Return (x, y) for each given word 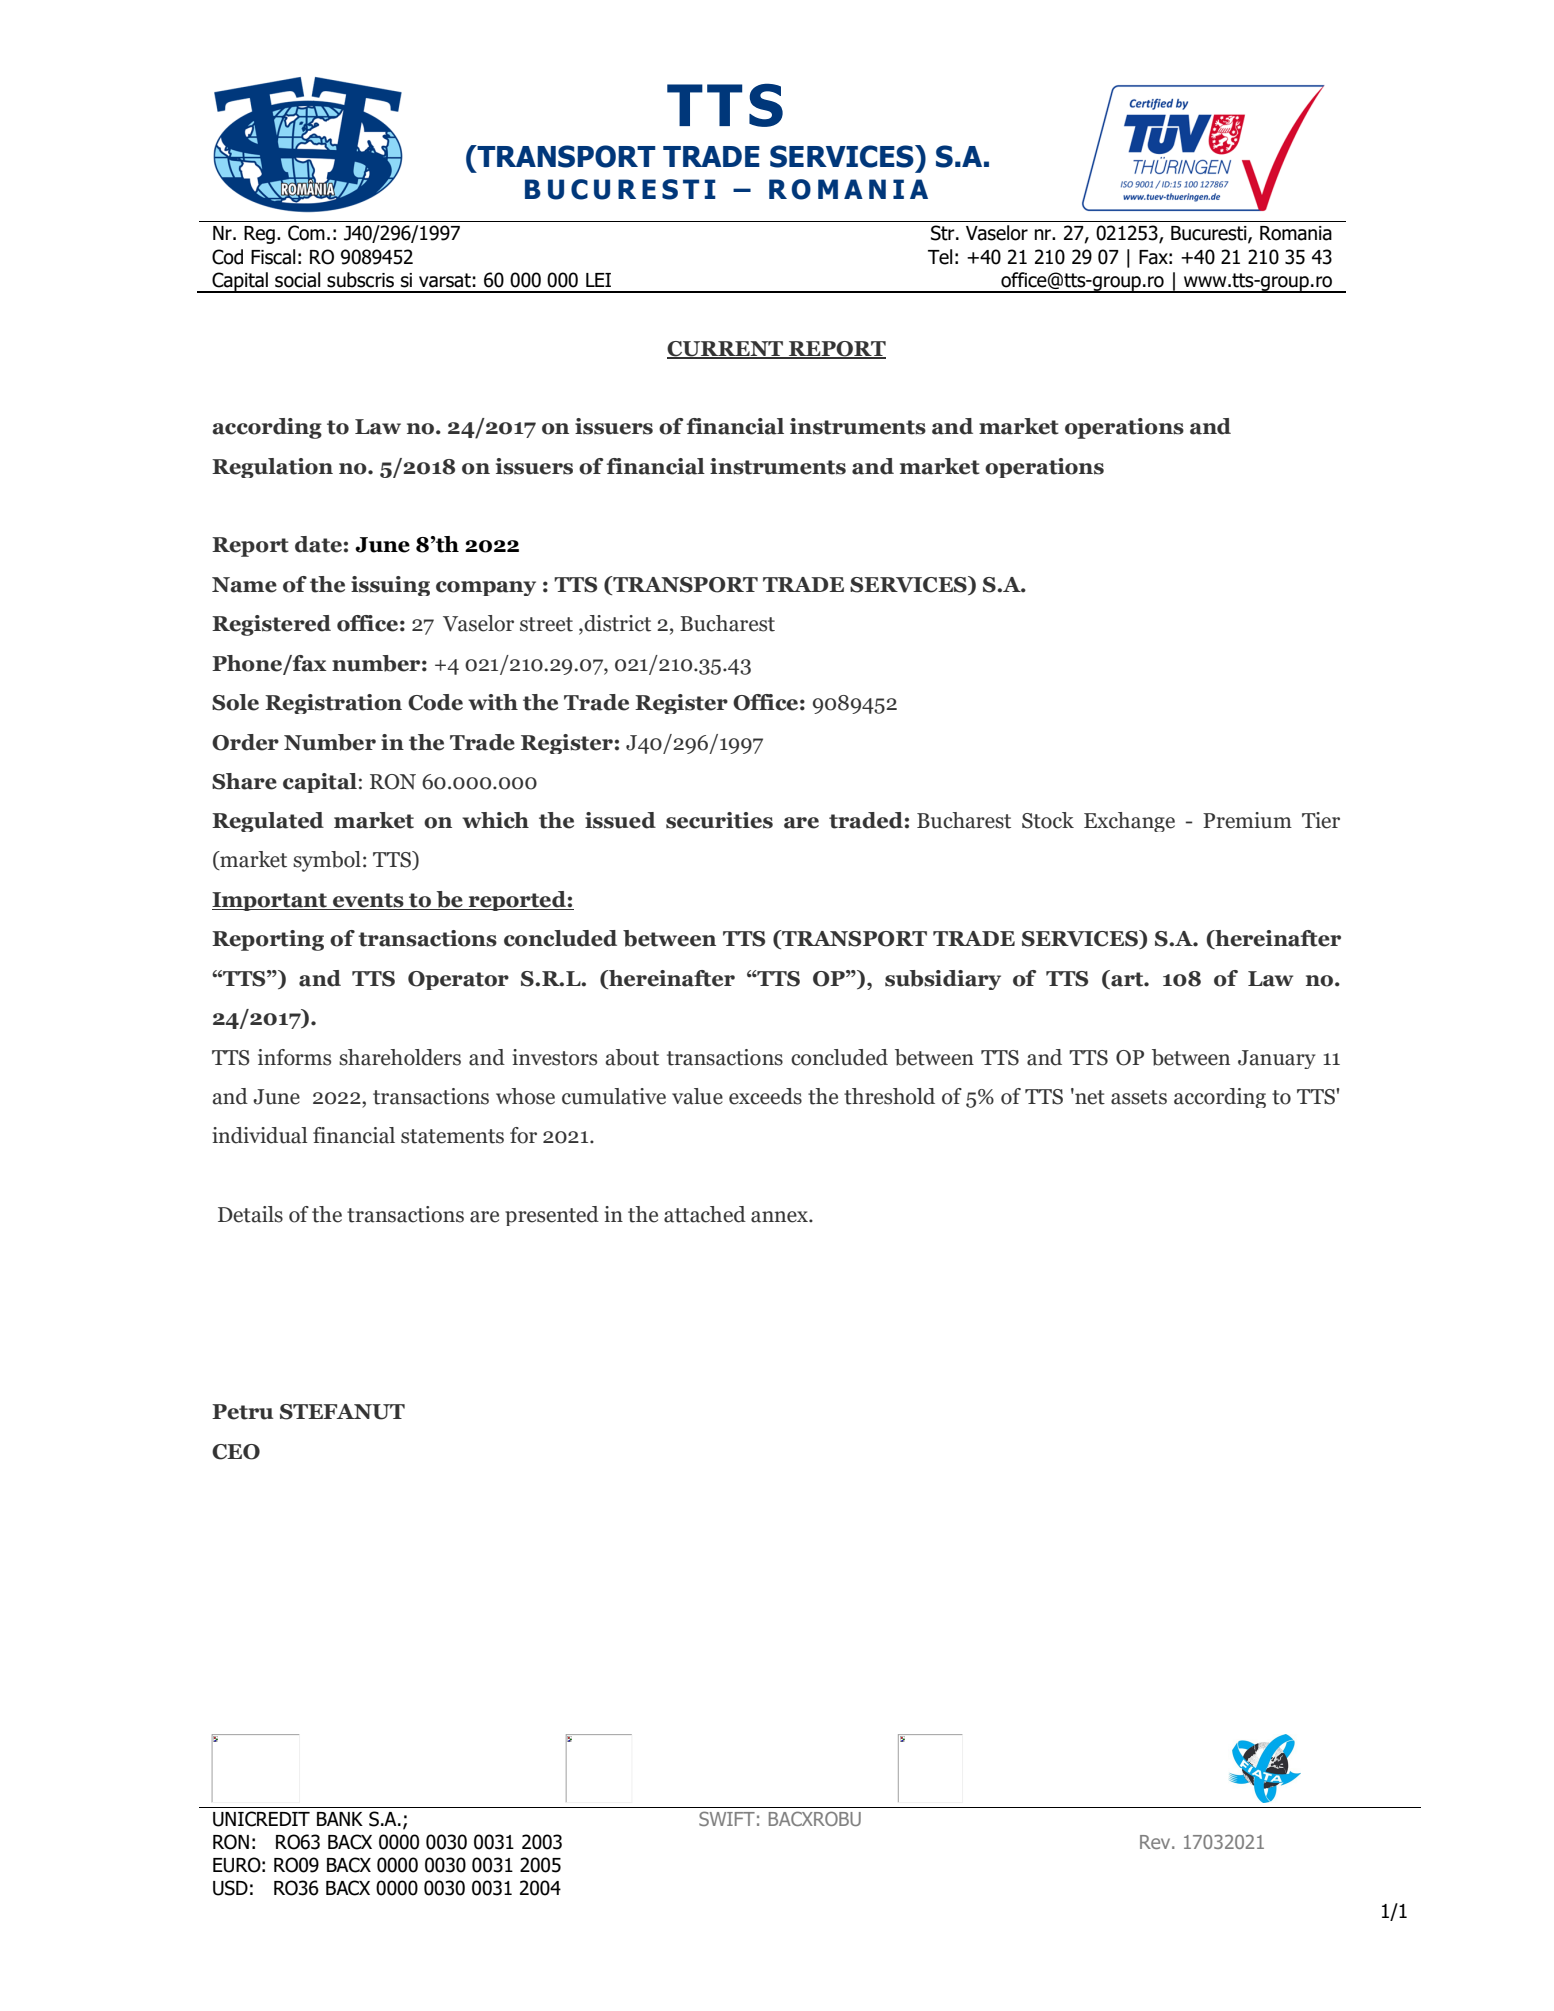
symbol (327, 861)
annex (780, 1217)
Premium (1247, 820)
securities (719, 820)
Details (250, 1214)
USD (230, 1888)
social (297, 280)
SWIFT (727, 1818)
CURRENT (726, 349)
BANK (340, 1819)
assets (1139, 1097)
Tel (940, 257)
